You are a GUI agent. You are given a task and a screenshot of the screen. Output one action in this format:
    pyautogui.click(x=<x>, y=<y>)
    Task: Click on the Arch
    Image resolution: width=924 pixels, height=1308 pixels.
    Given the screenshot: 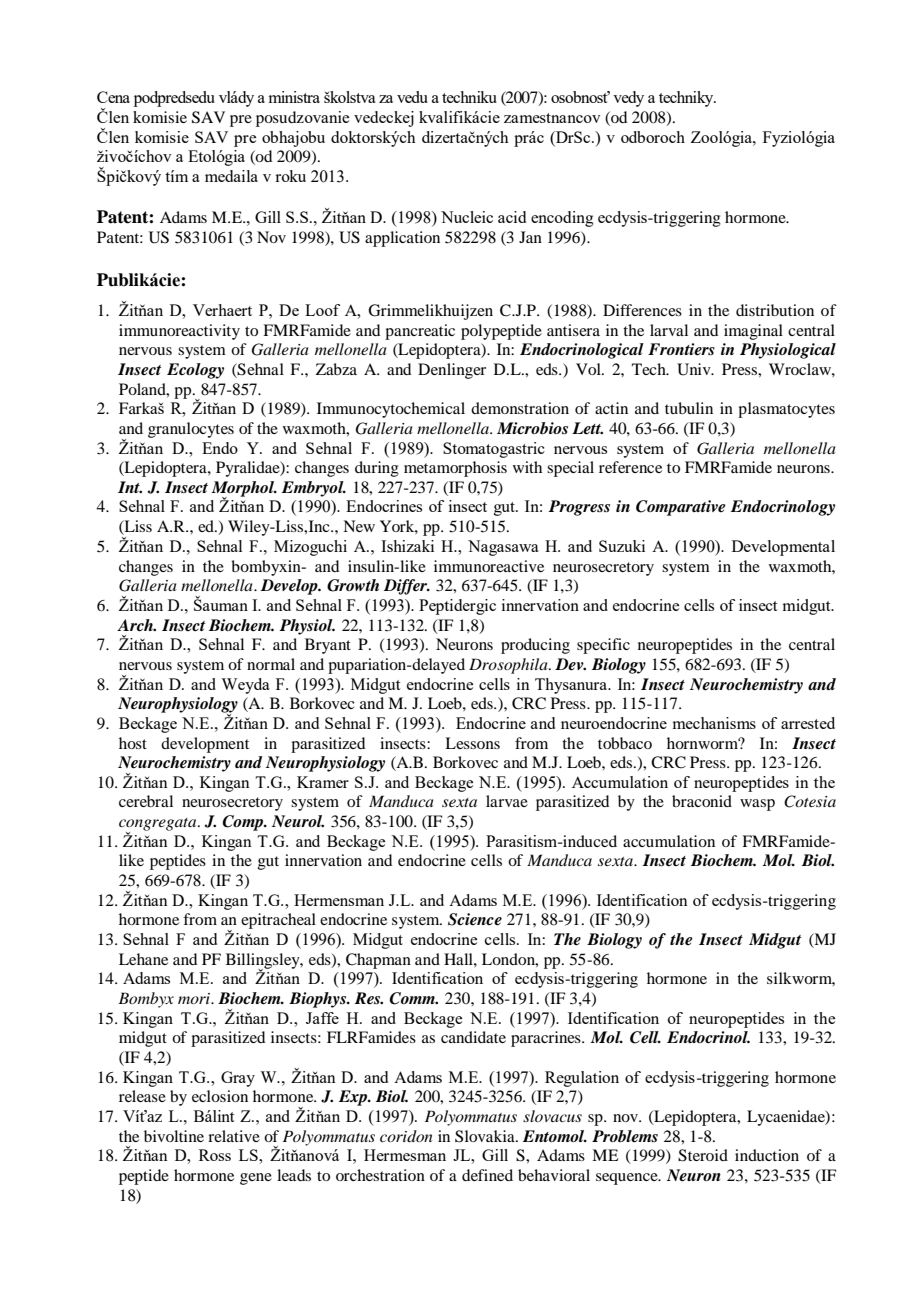 What is the action you would take?
    pyautogui.click(x=136, y=625)
